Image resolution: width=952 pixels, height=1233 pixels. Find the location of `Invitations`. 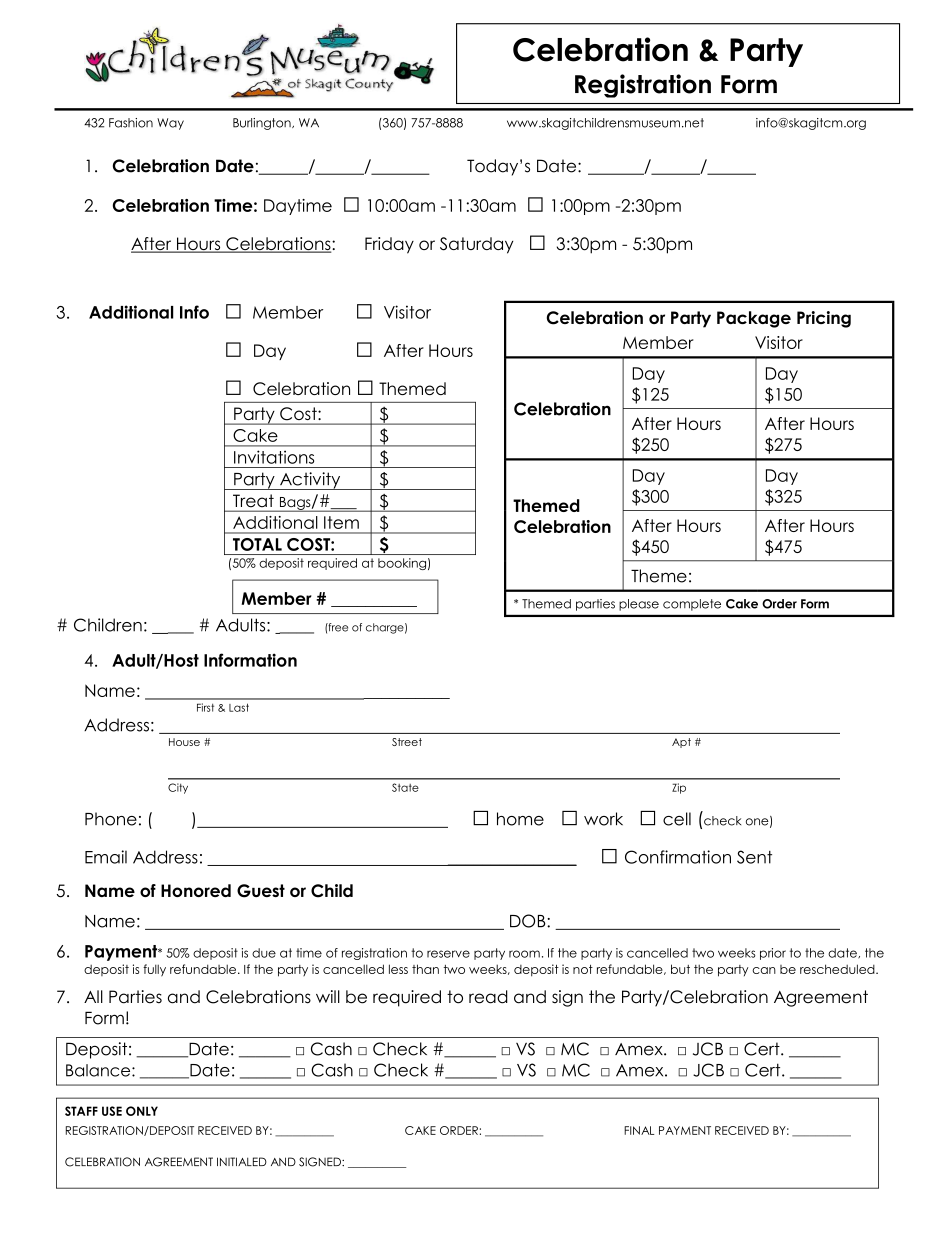

Invitations is located at coordinates (274, 457).
